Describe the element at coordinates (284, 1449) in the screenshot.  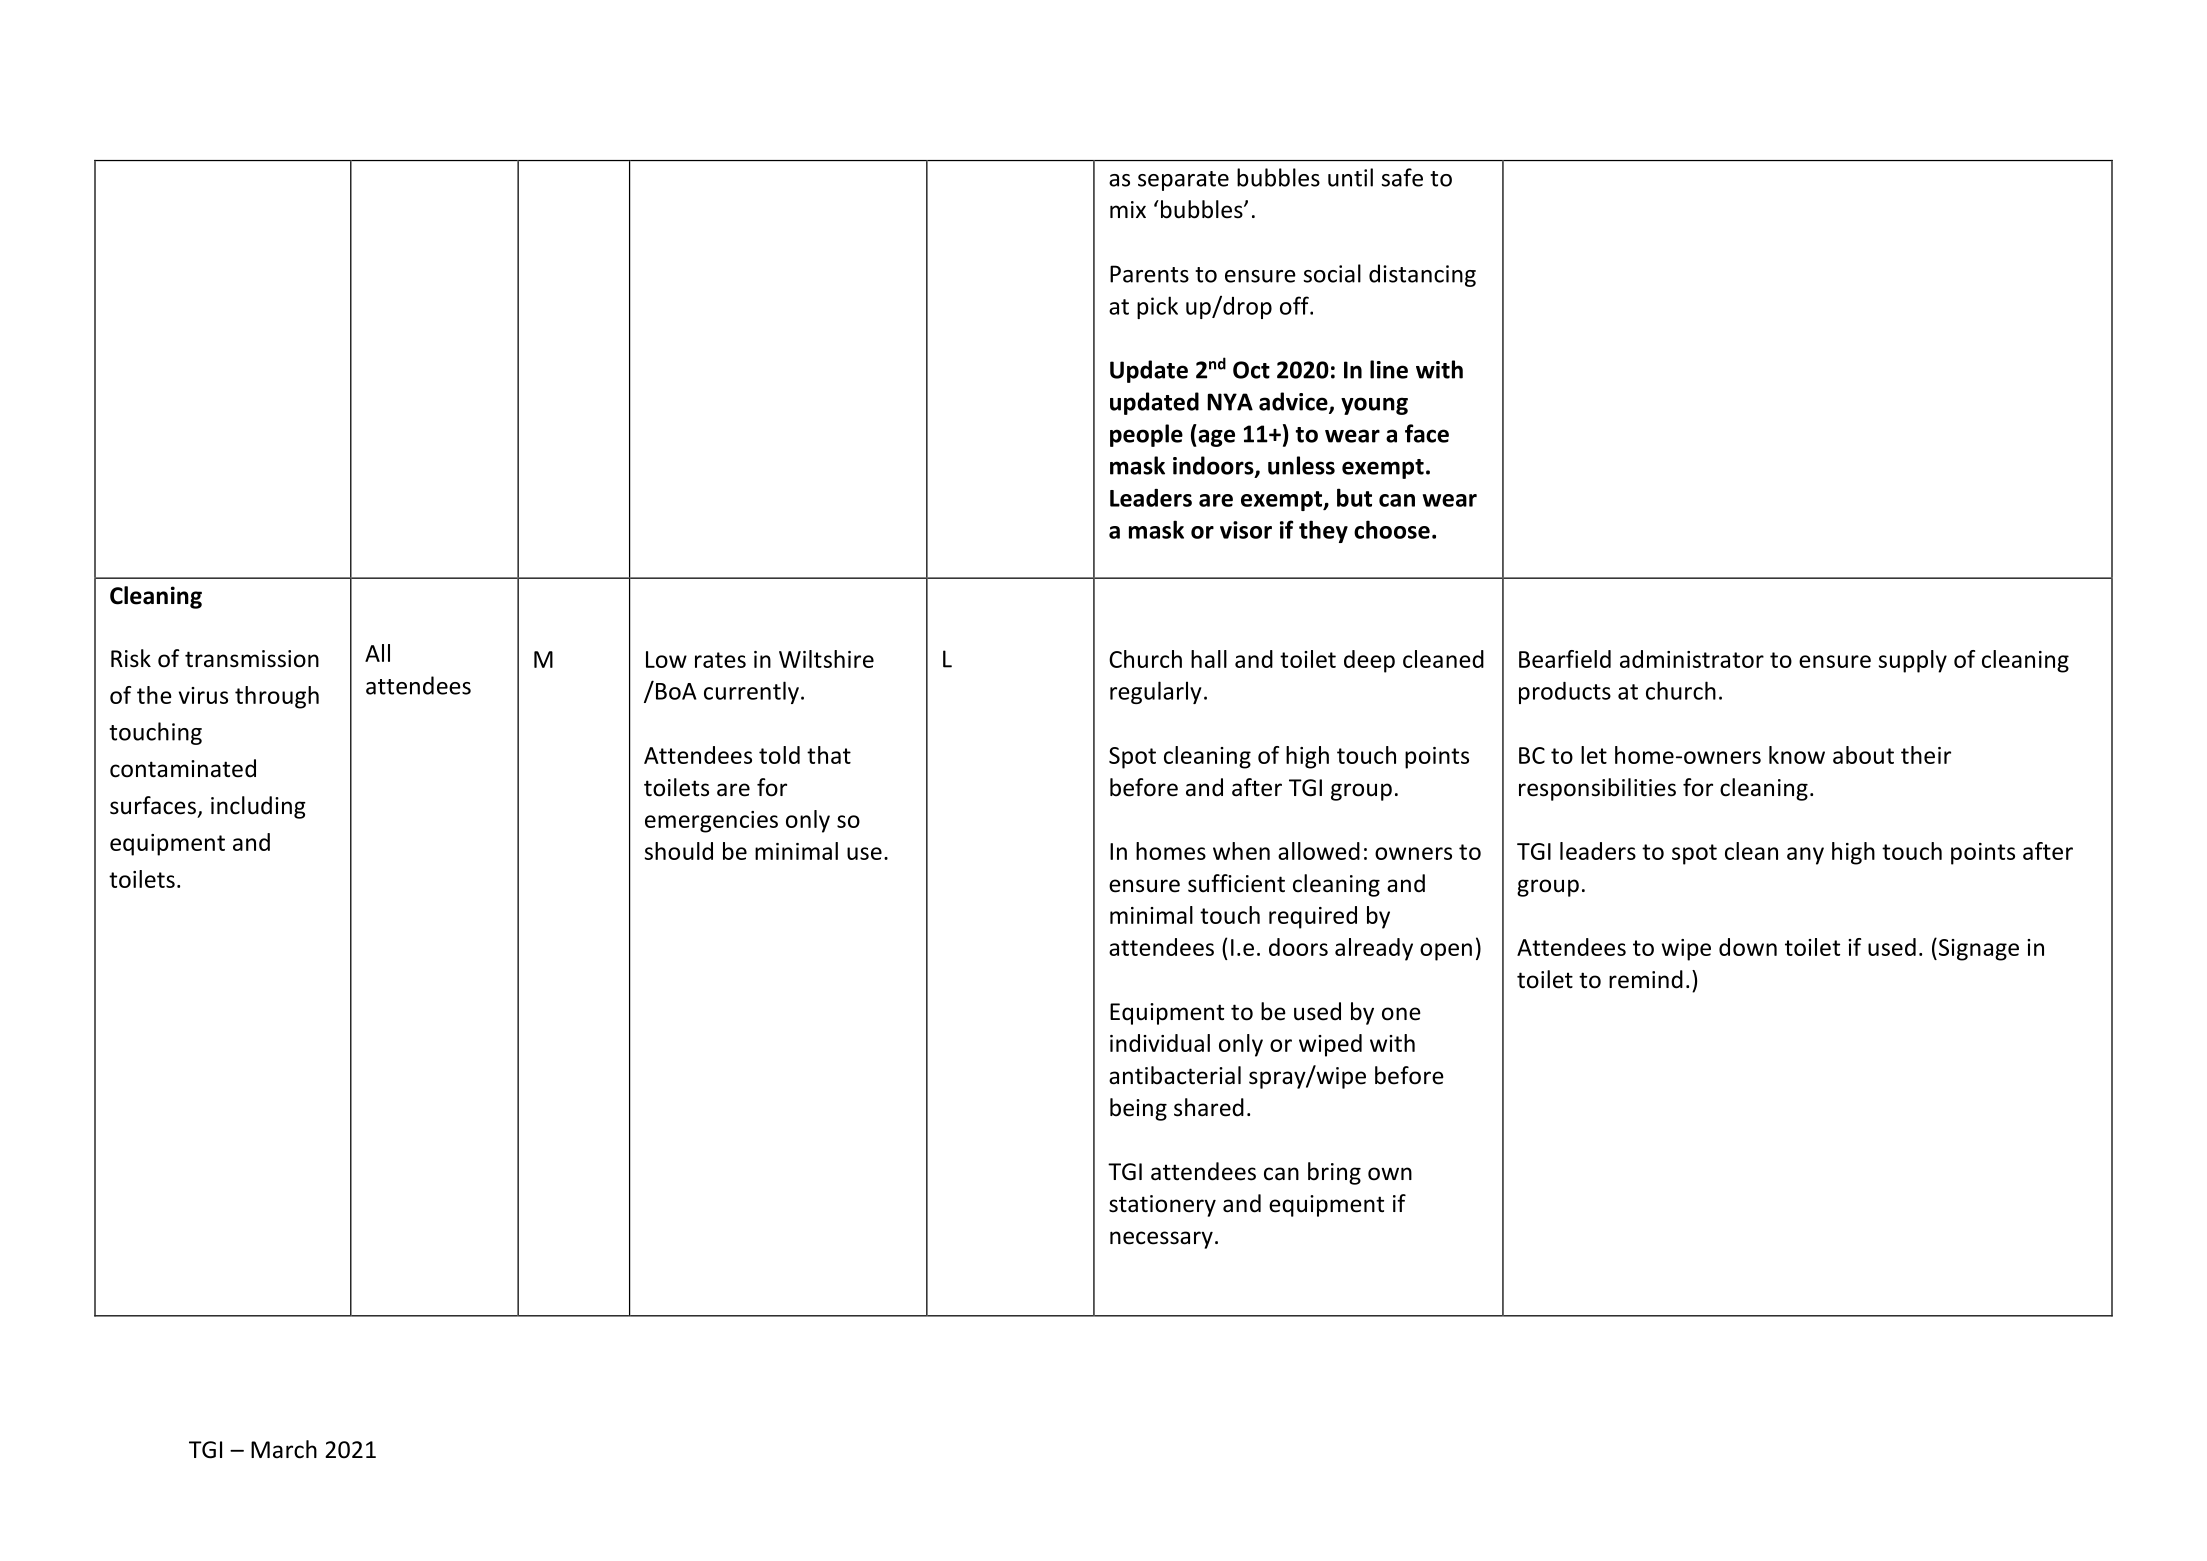
I see `March` at that location.
